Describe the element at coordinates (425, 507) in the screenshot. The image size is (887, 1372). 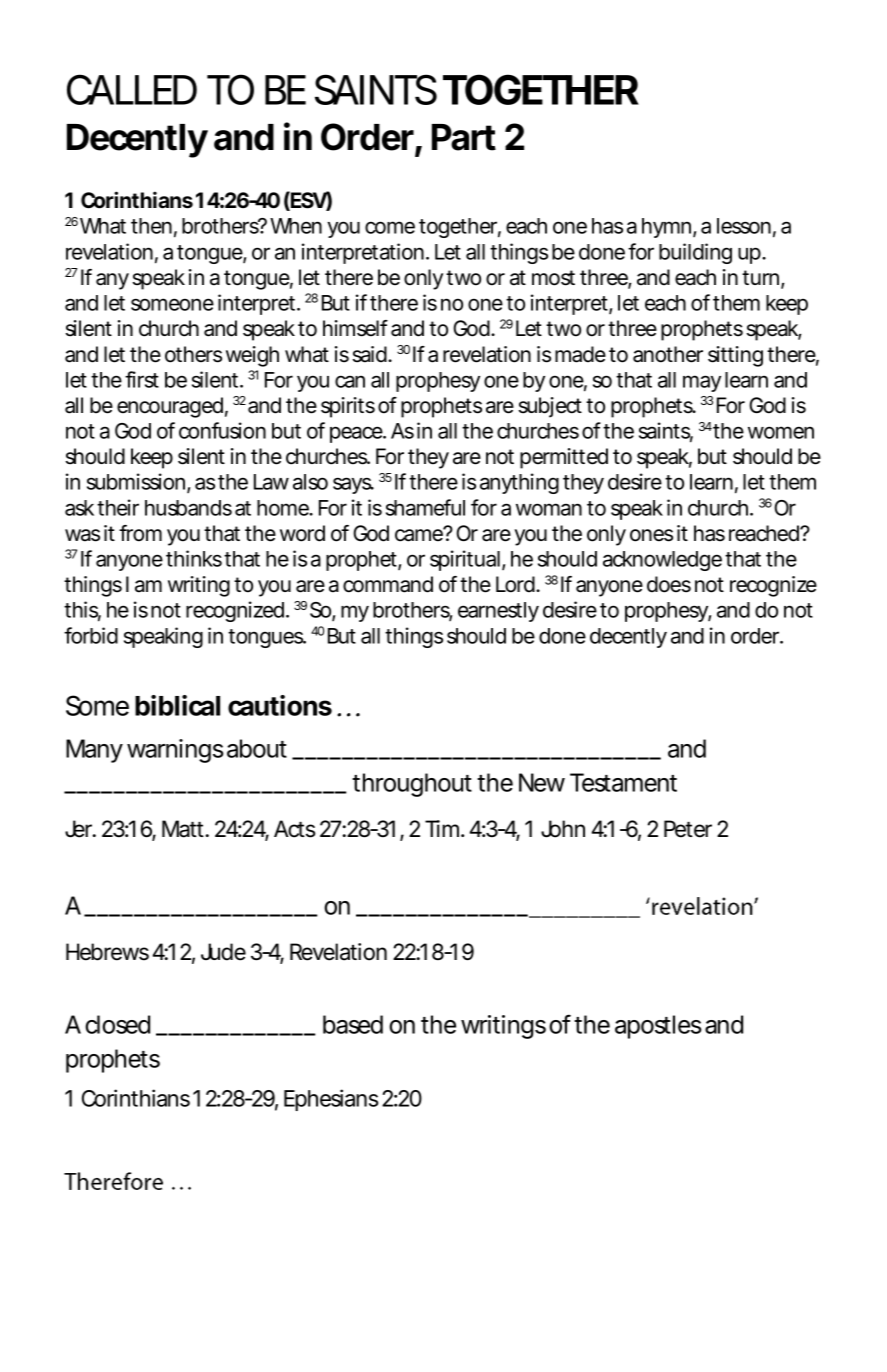
I see `shameful` at that location.
